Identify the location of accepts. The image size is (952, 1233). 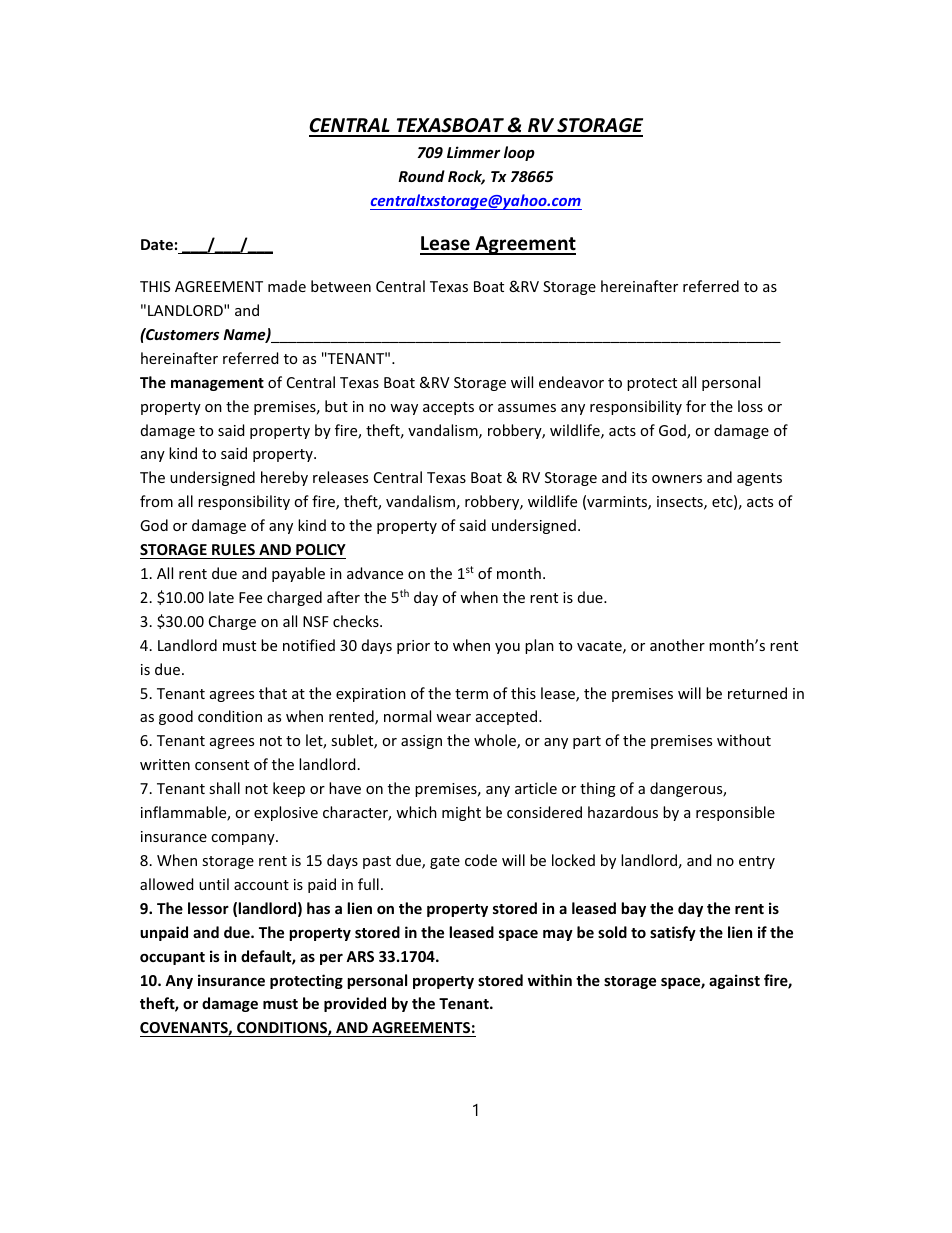
(448, 408).
